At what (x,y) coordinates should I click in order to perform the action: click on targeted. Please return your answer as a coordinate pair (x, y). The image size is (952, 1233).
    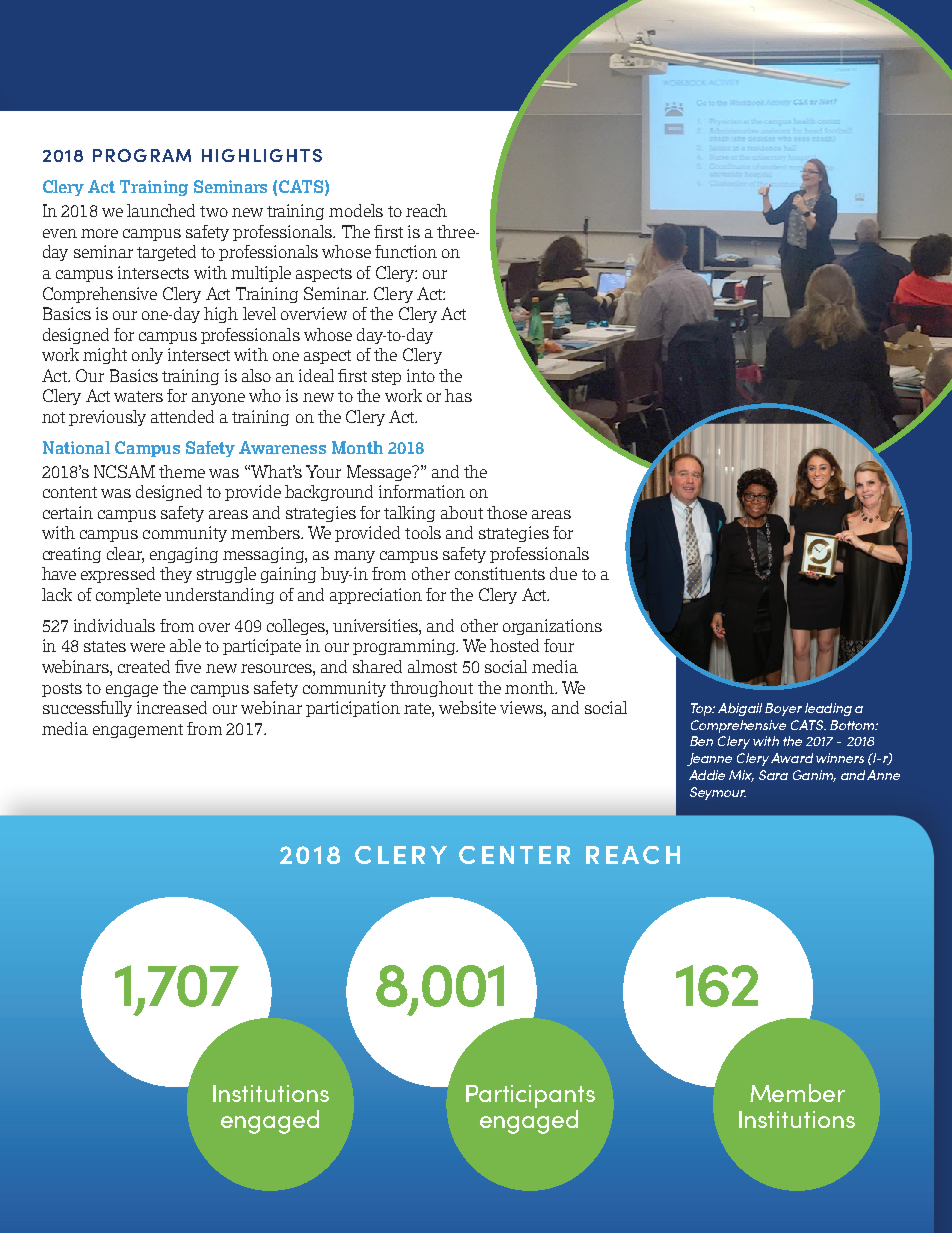
    Looking at the image, I should click on (166, 253).
